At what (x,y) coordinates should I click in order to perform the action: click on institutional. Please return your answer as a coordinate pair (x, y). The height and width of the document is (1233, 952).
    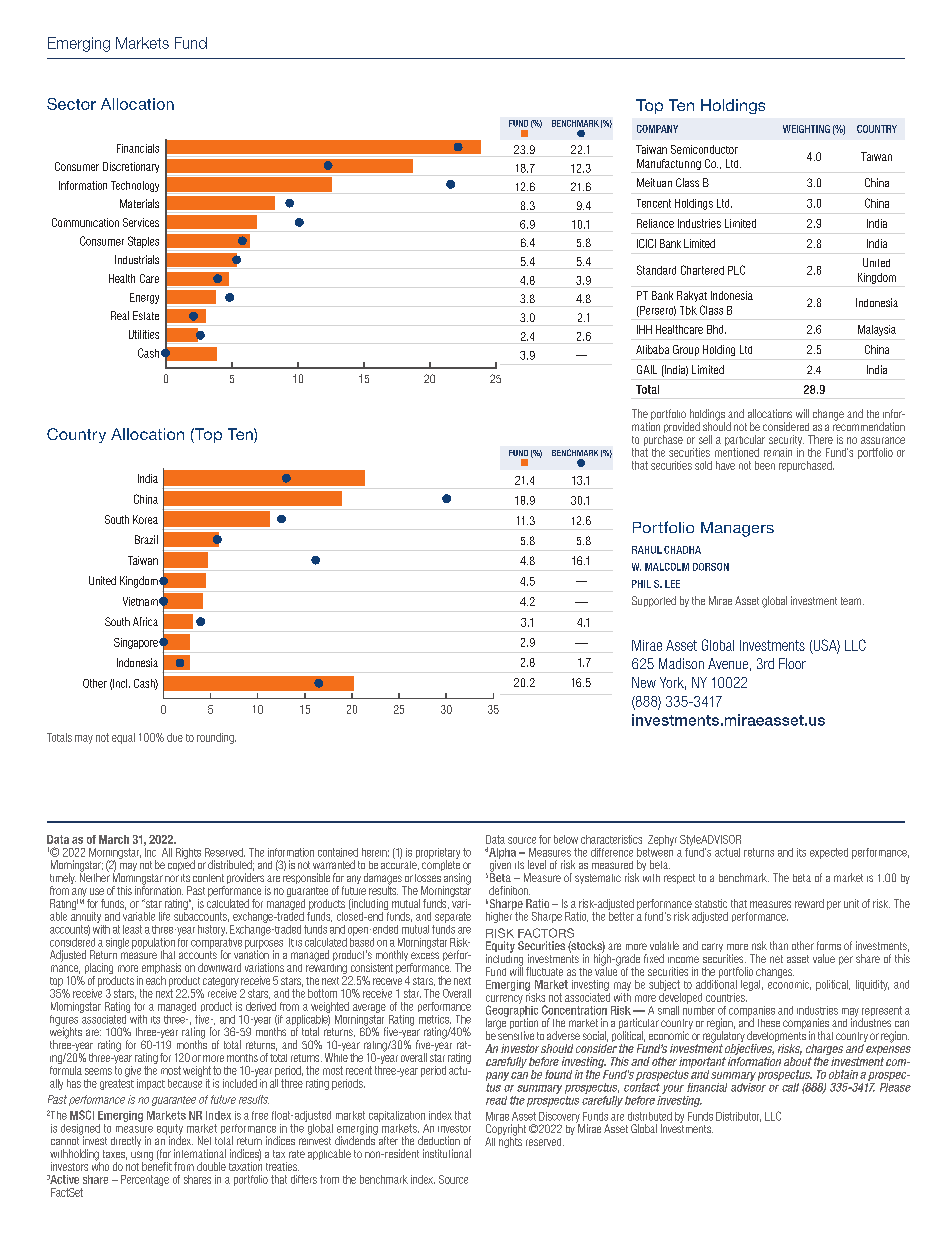
    Looking at the image, I should click on (447, 1153).
